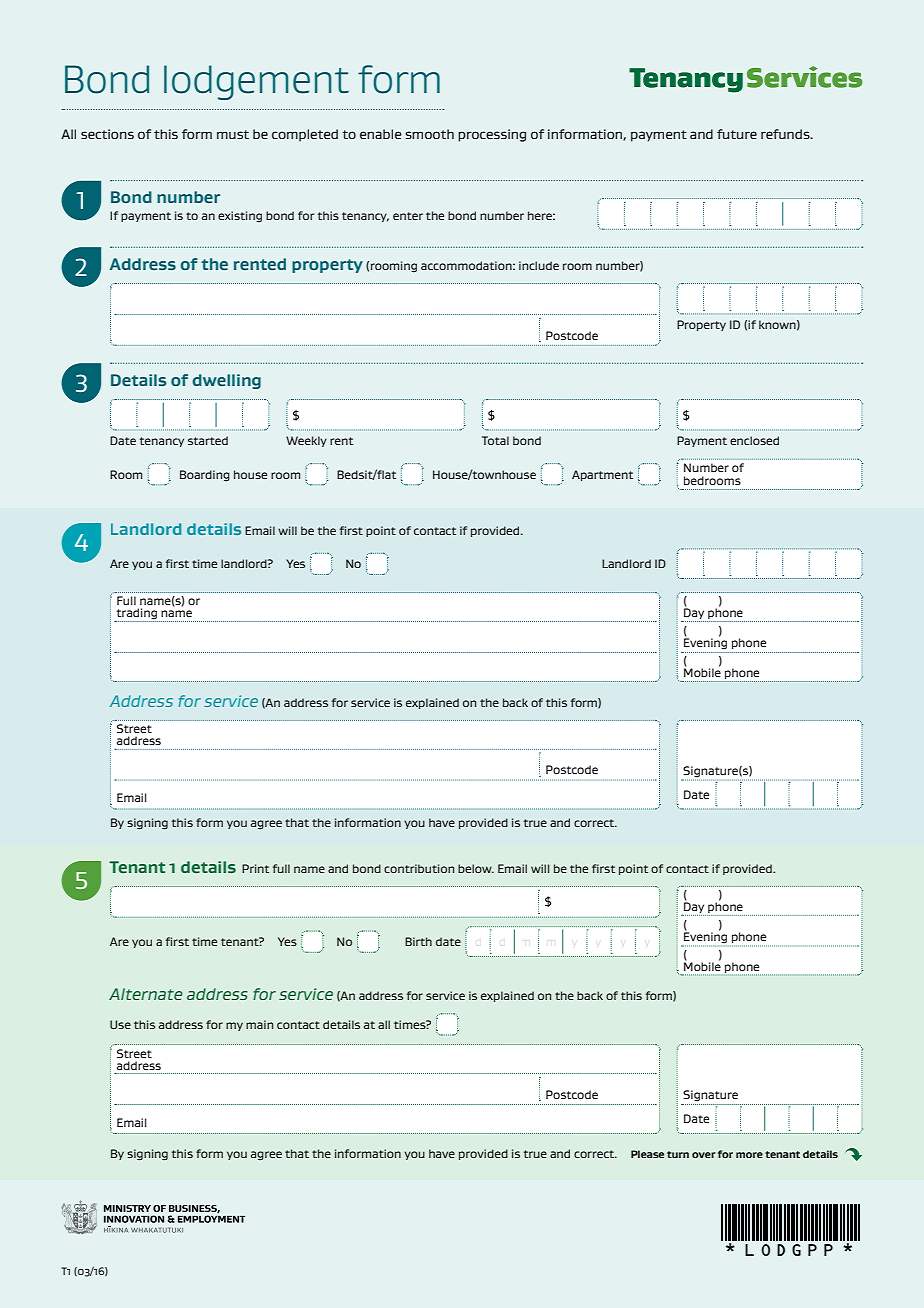 This image has width=924, height=1308. I want to click on Please, so click(647, 1154).
